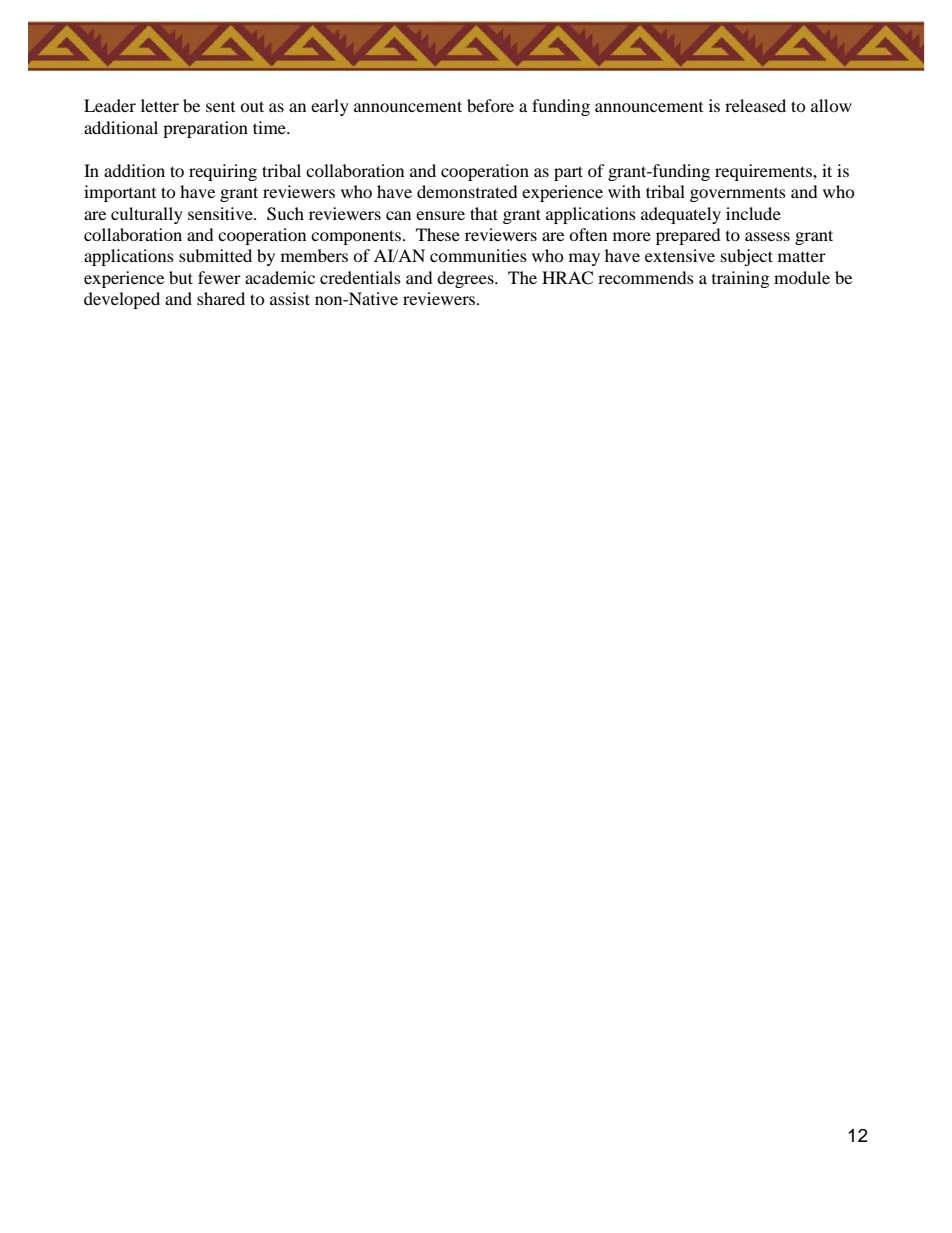  Describe the element at coordinates (490, 105) in the screenshot. I see `before` at that location.
